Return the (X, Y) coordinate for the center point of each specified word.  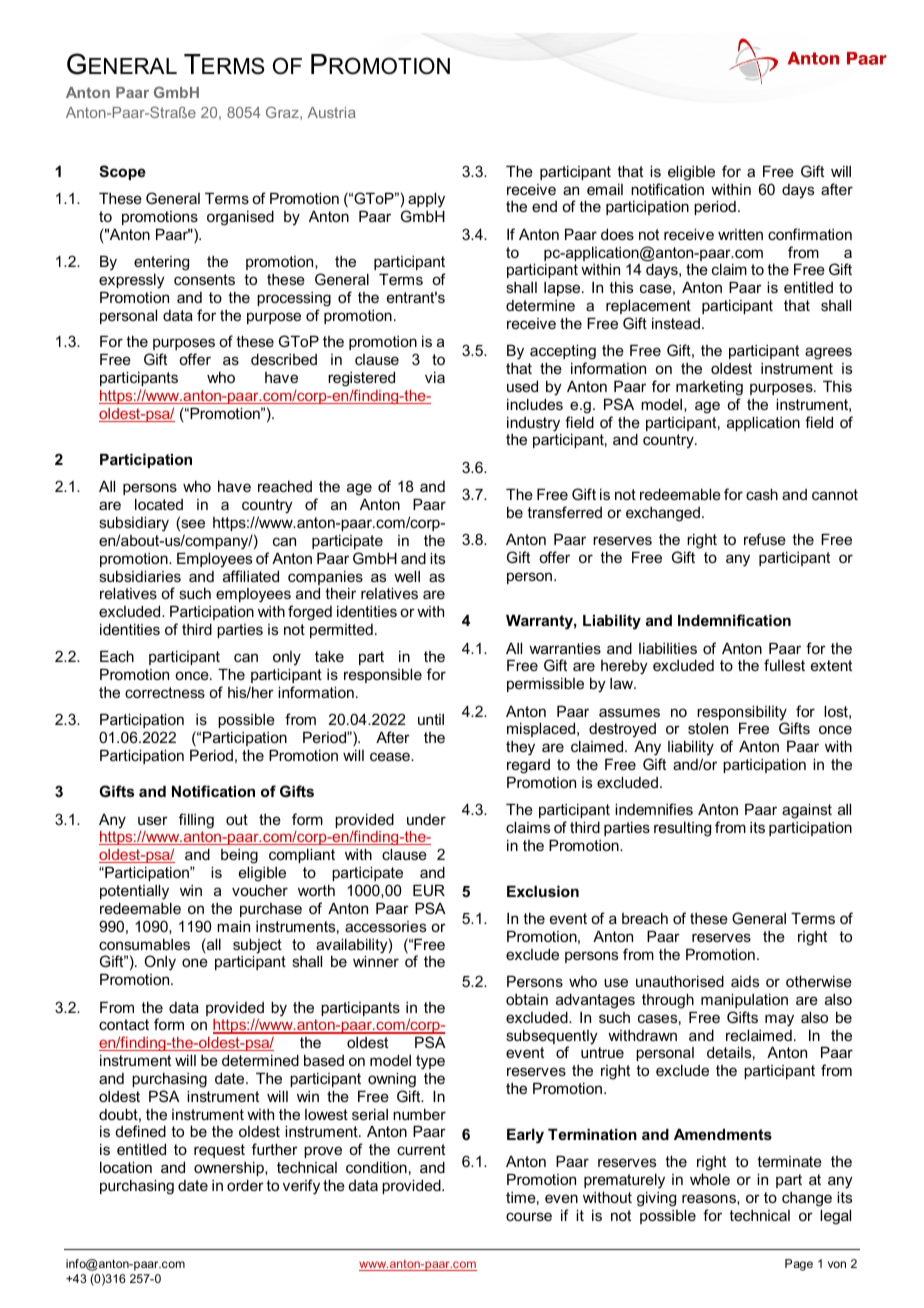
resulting (682, 829)
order (245, 1185)
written (740, 234)
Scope (122, 172)
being (239, 856)
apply (426, 200)
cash (762, 494)
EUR (429, 890)
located (159, 504)
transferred (564, 512)
